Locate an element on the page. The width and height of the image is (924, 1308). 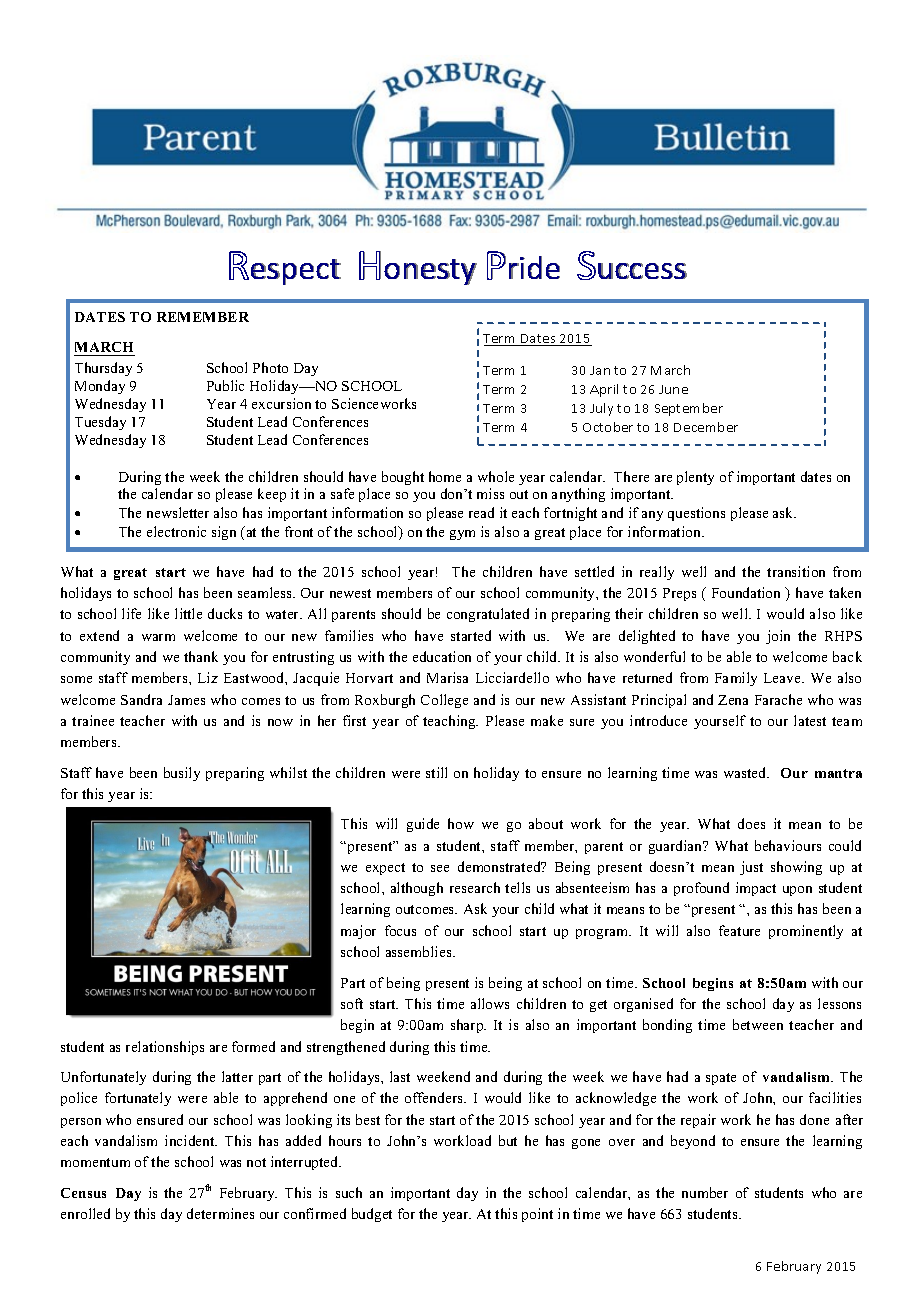
September is located at coordinates (689, 409).
